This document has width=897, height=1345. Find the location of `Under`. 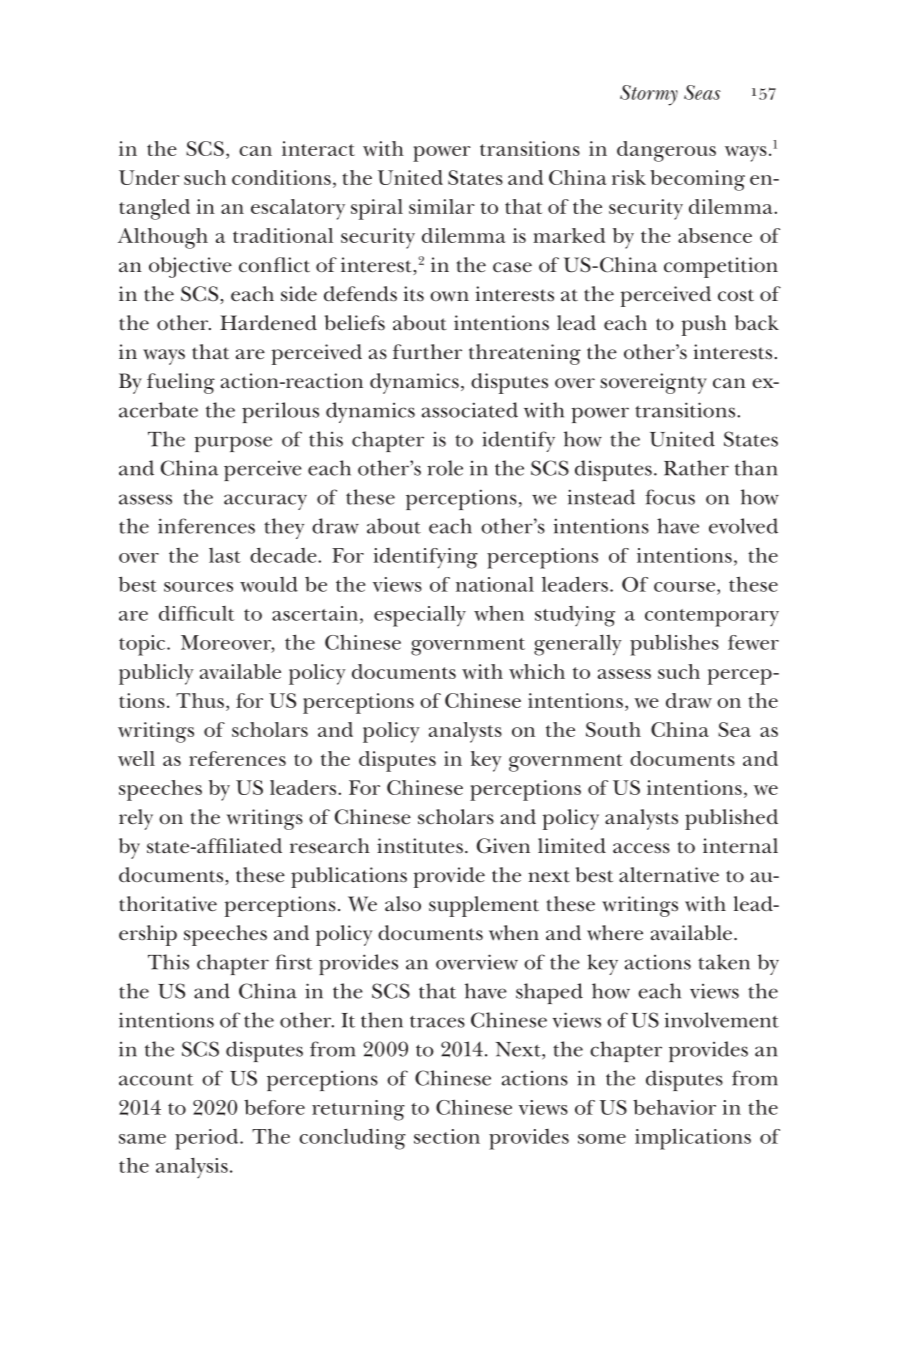

Under is located at coordinates (149, 177).
